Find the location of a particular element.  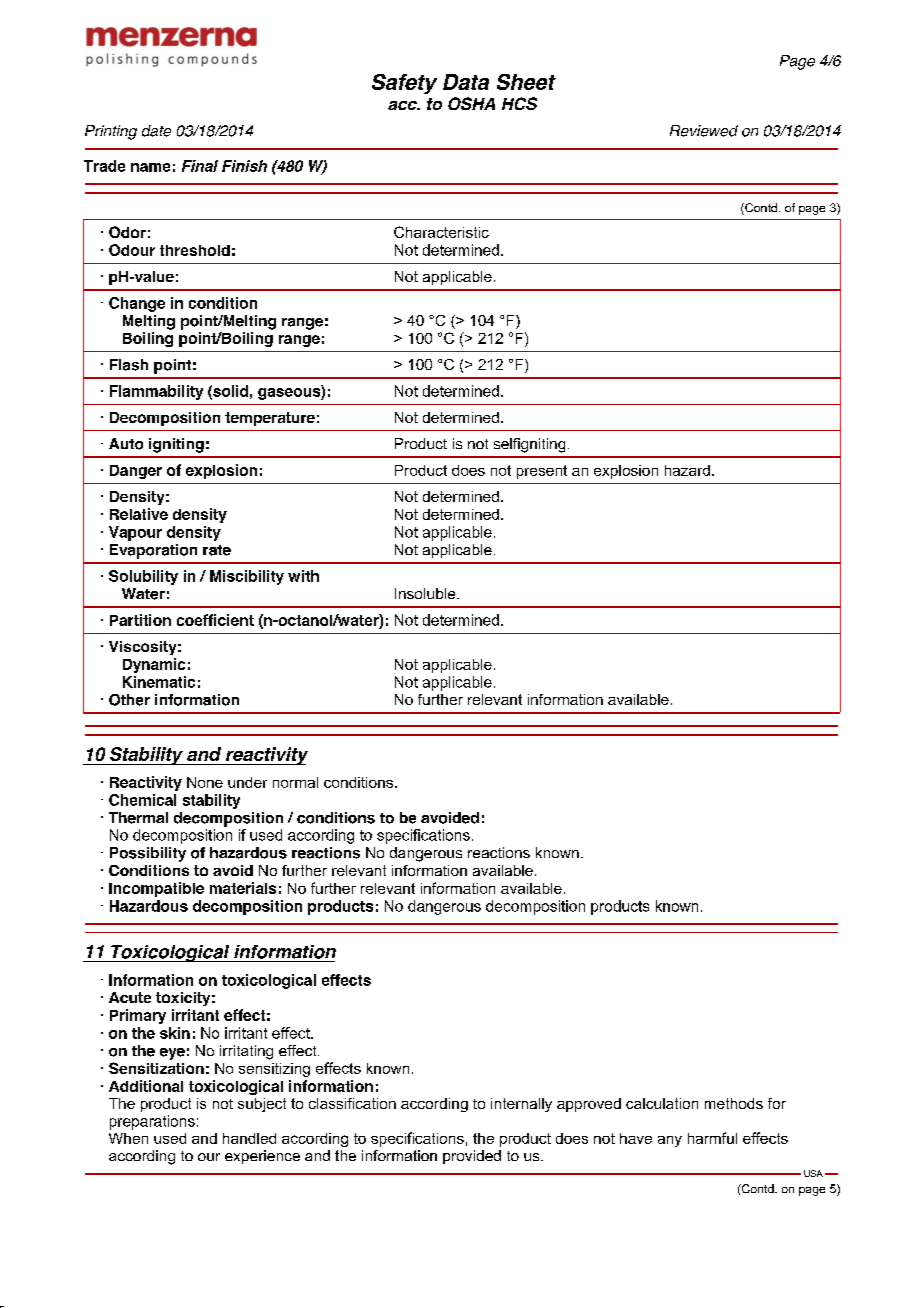

normal is located at coordinates (295, 782).
